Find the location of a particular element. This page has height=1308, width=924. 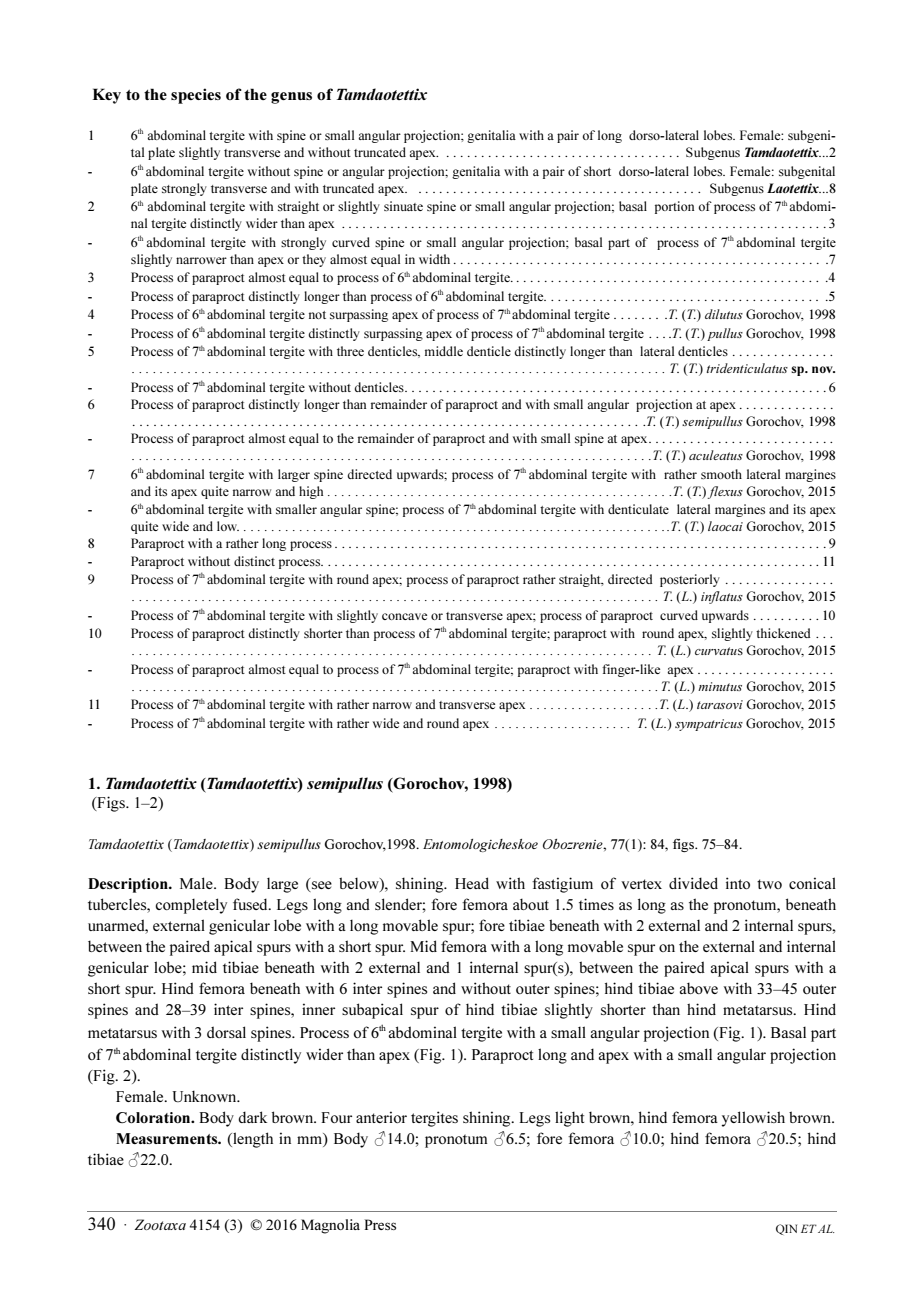

thickened is located at coordinates (783, 633).
